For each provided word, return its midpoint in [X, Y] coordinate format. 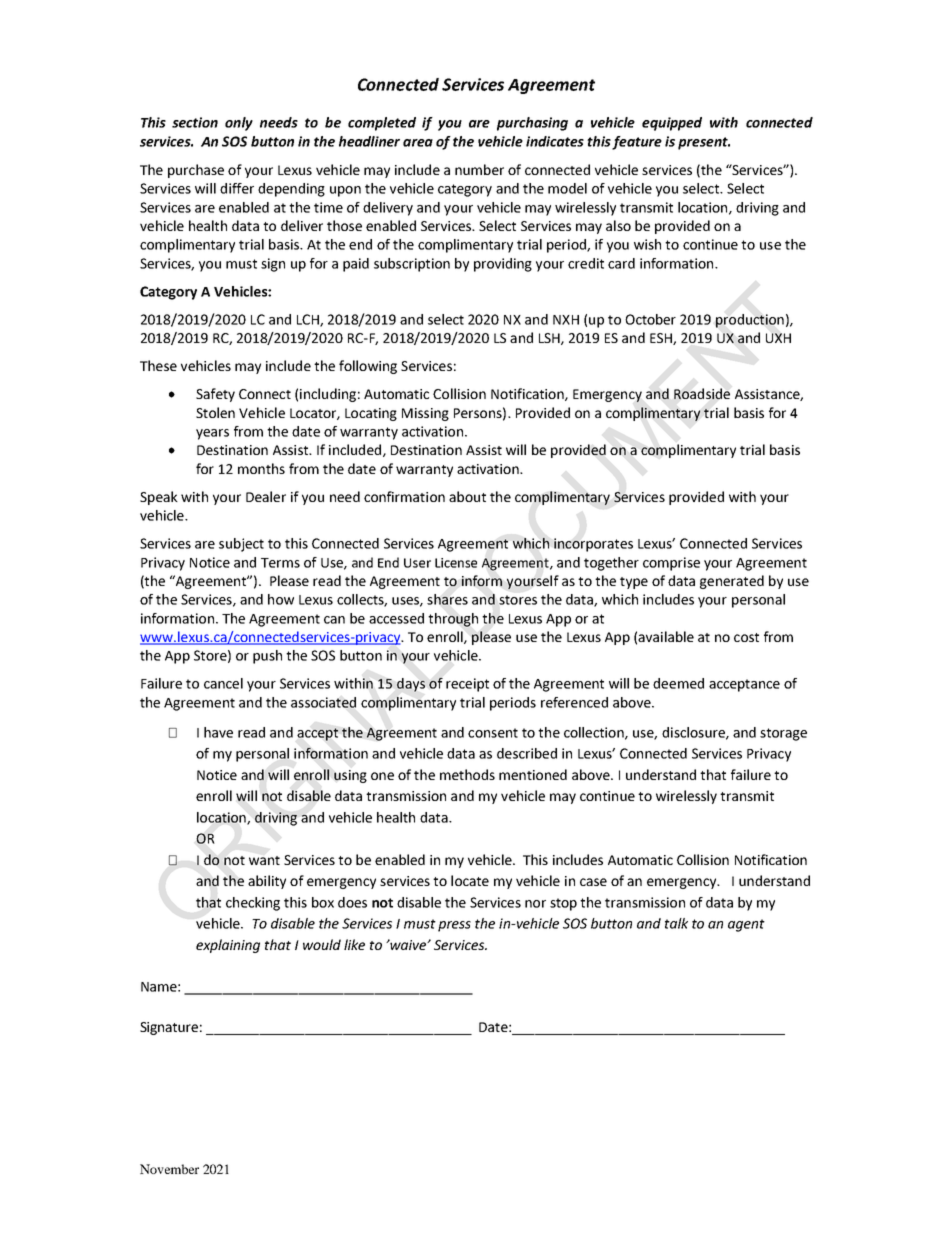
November [169, 1169]
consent [493, 733]
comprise [671, 564]
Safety [215, 395]
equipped [672, 124]
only [239, 124]
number [479, 169]
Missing [425, 414]
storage [783, 734]
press [454, 926]
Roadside [702, 394]
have [218, 732]
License [456, 563]
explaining [228, 946]
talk [676, 923]
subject [241, 545]
